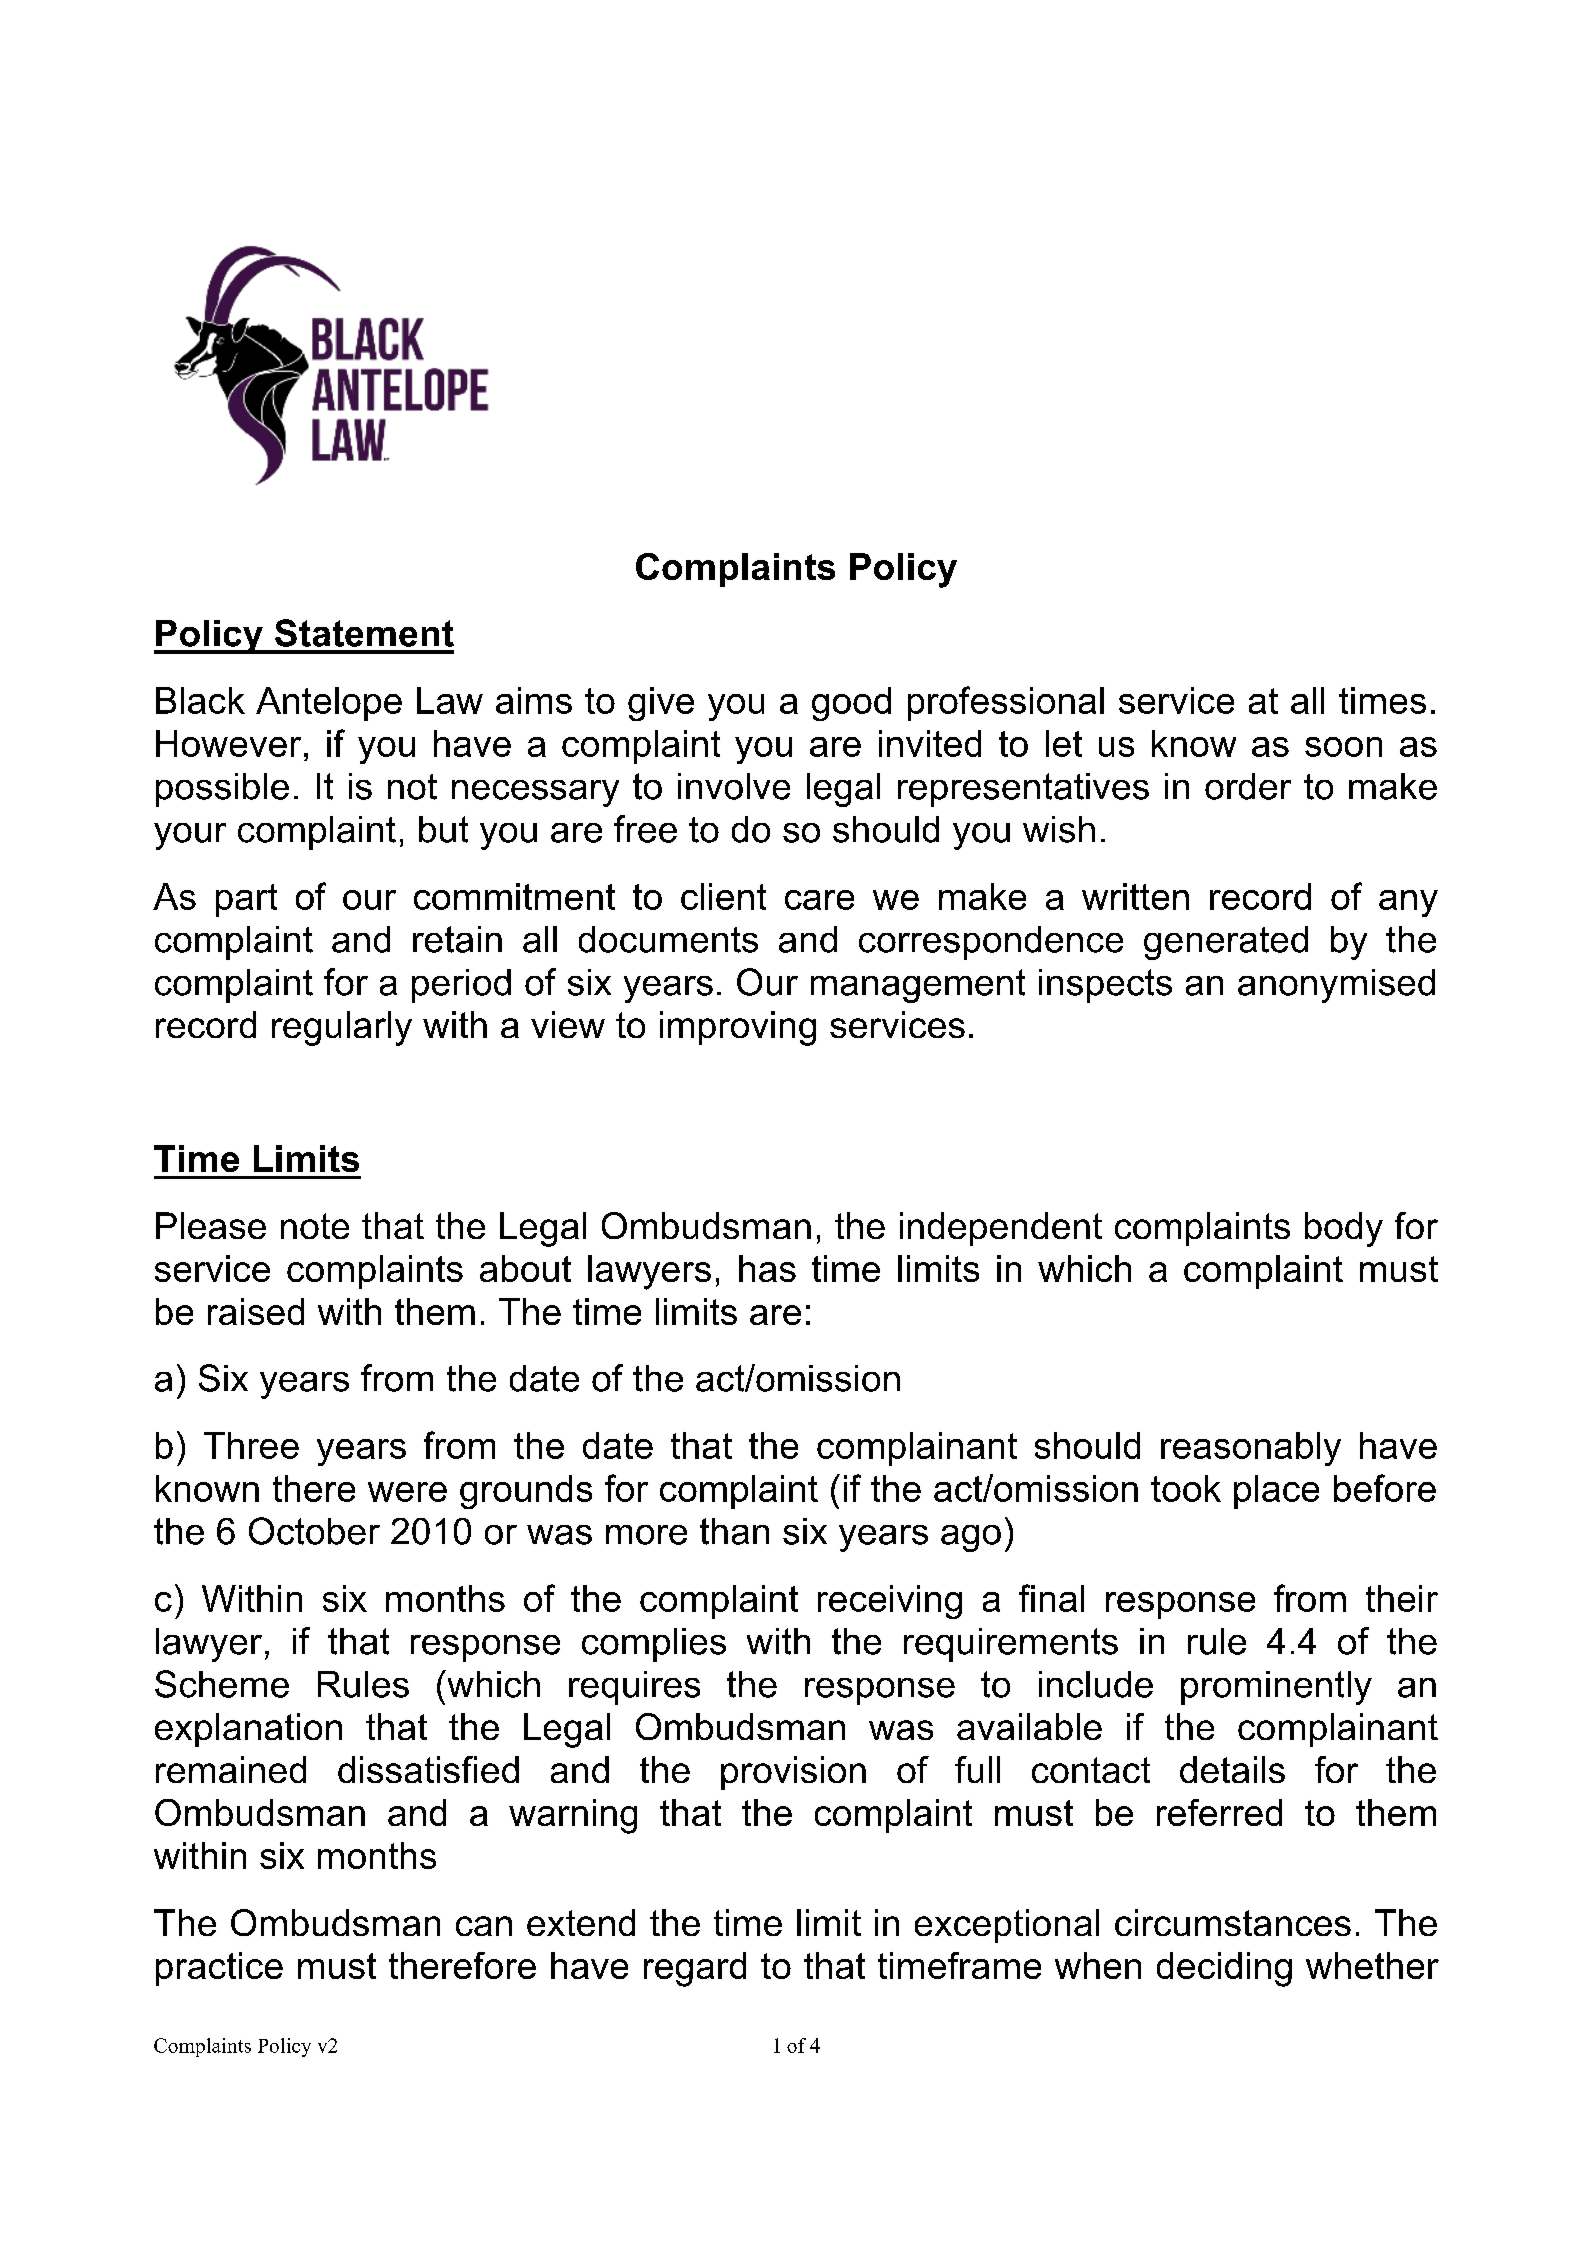 The width and height of the screenshot is (1587, 2245). I want to click on complies, so click(654, 1645).
